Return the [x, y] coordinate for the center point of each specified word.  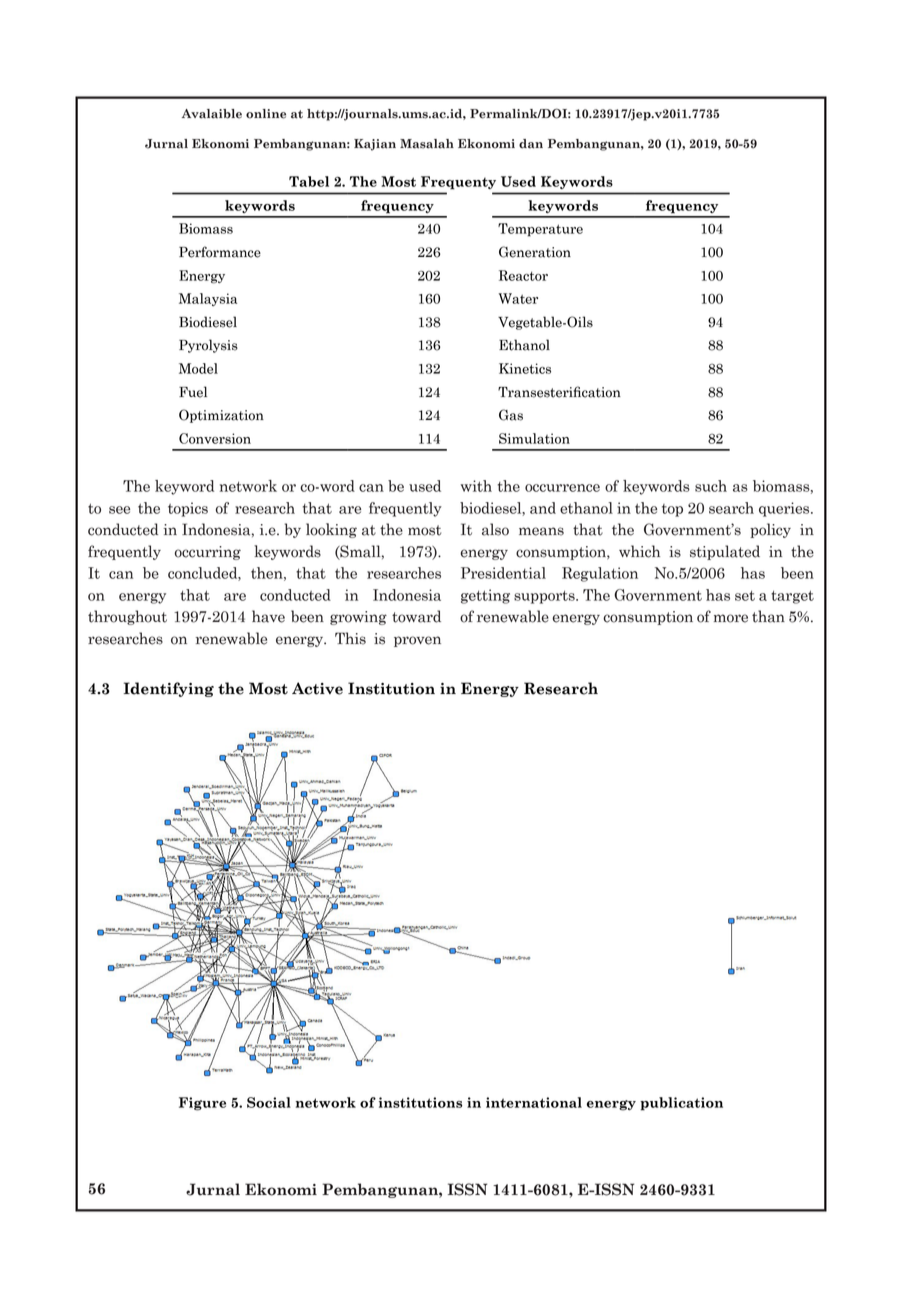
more [731, 618]
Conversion [215, 438]
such [711, 486]
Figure [202, 1104]
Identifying [168, 689]
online [266, 114]
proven [417, 641]
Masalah [427, 144]
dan [531, 144]
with [476, 486]
